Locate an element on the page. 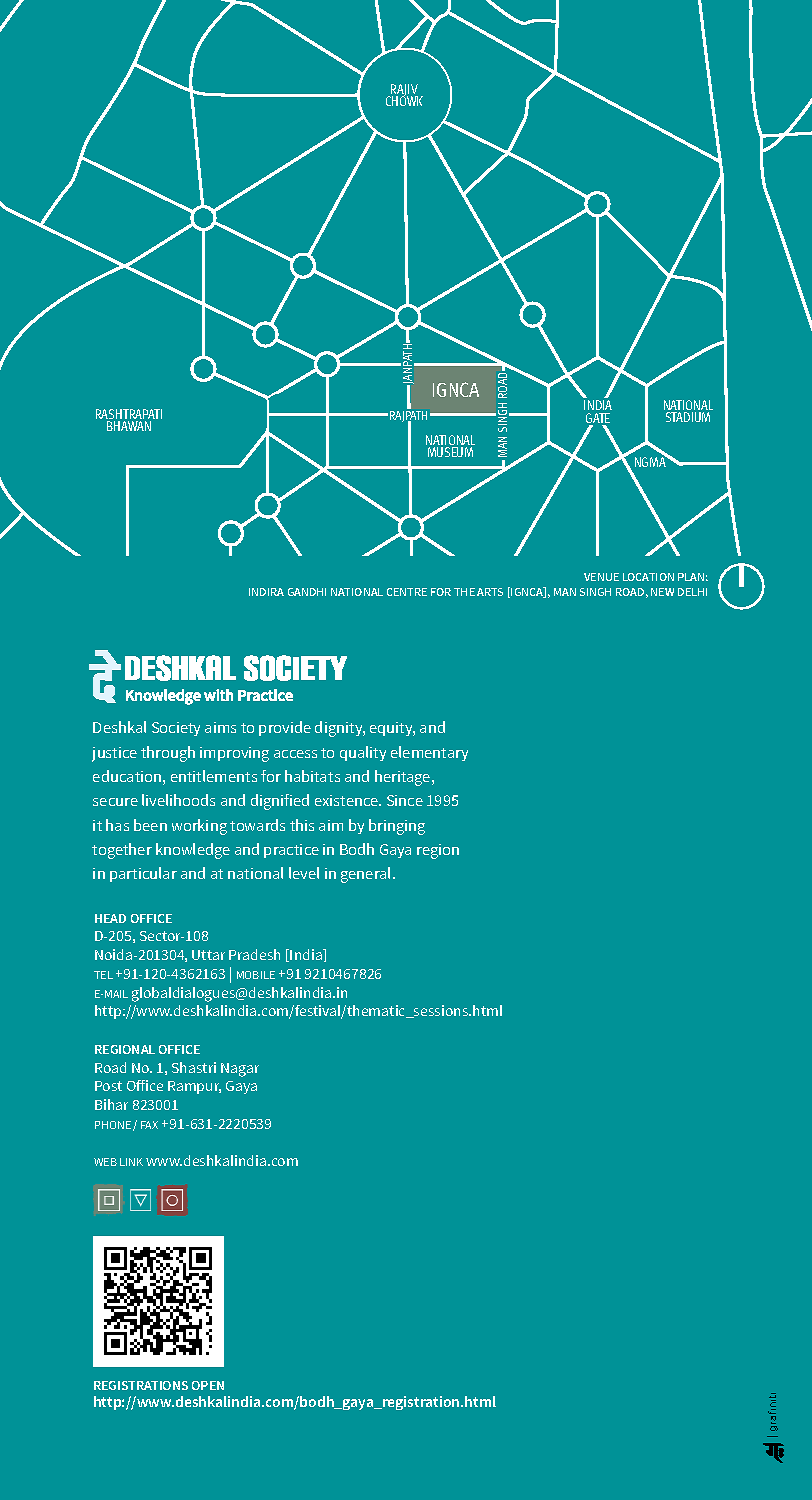 The width and height of the page is (812, 1500). CENTRE is located at coordinates (407, 592).
